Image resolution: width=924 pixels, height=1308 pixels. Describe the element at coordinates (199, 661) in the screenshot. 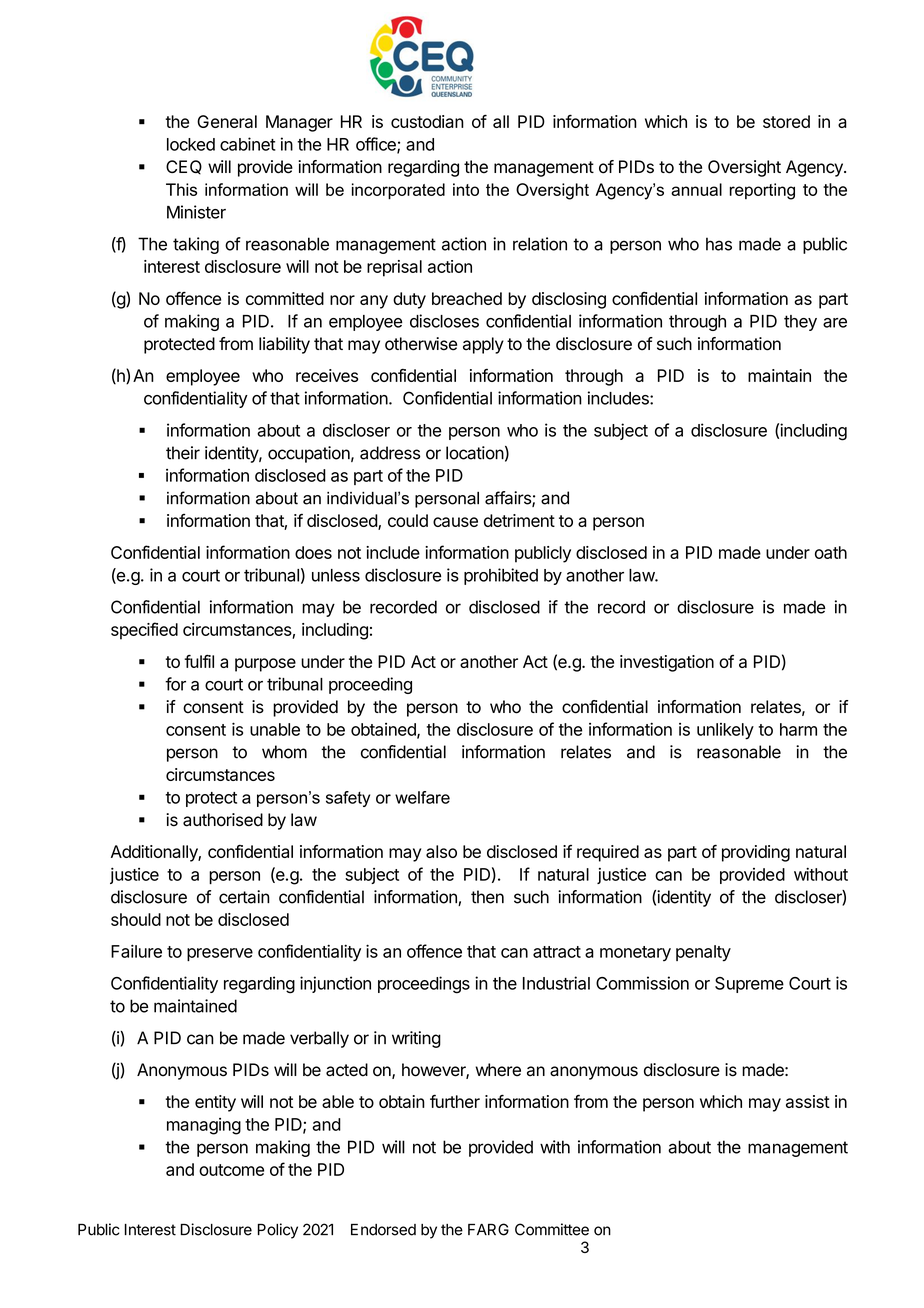

I see `fulfil` at that location.
